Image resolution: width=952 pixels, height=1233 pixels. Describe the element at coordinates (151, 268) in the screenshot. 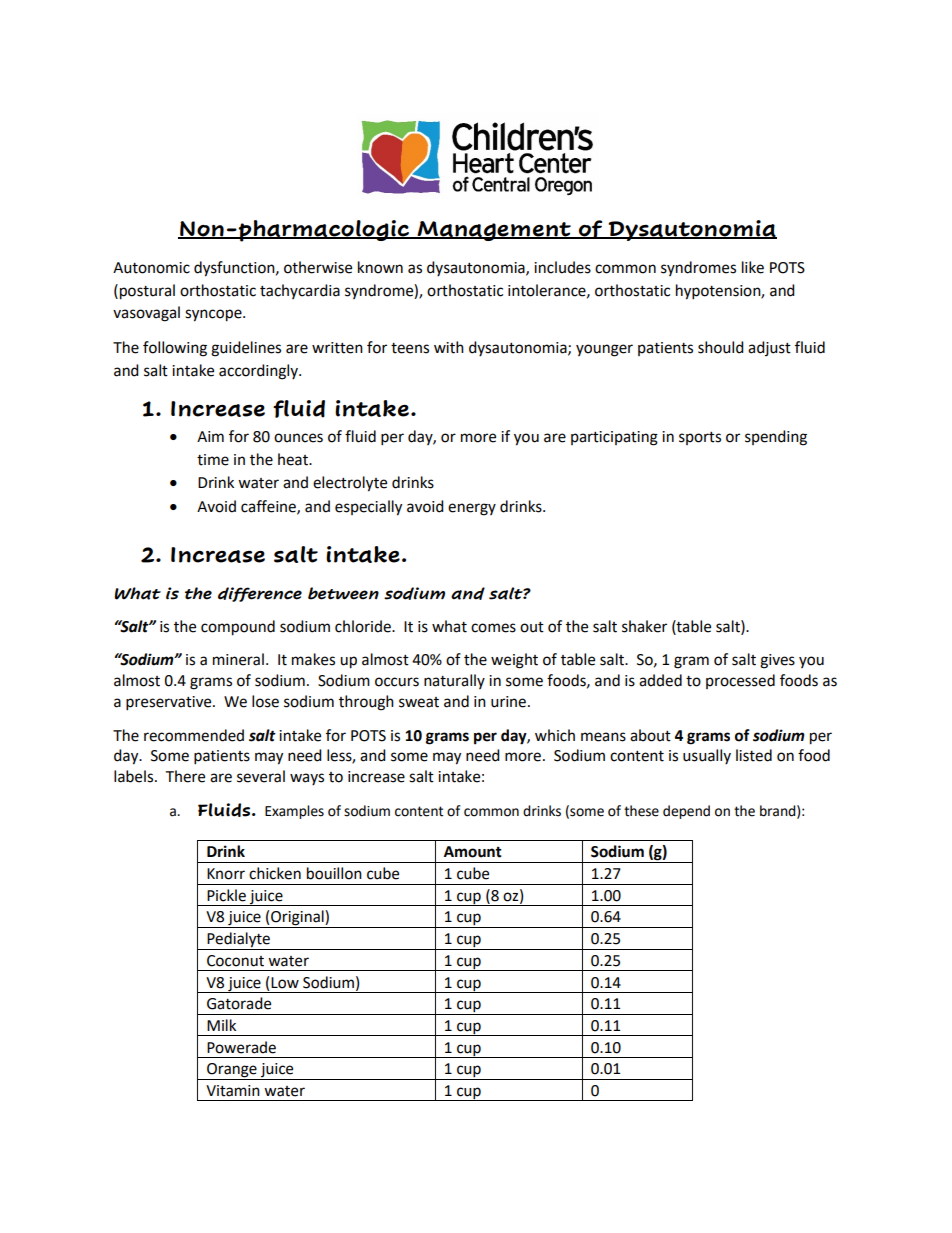

I see `Autonomic` at that location.
